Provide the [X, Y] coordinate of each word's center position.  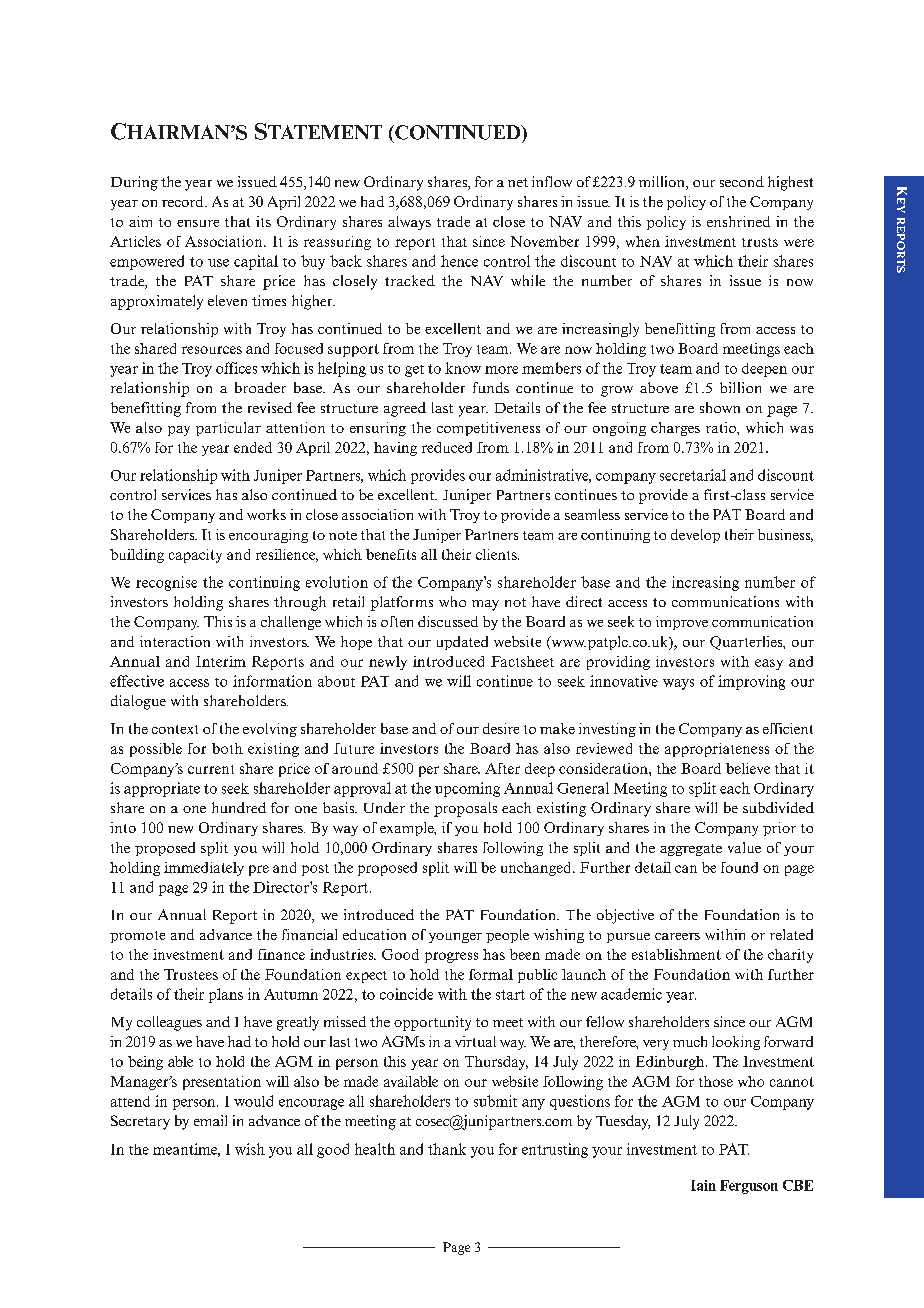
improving [751, 682]
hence [459, 261]
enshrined [738, 221]
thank [447, 1149]
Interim [221, 661]
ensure [198, 223]
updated [462, 643]
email [210, 1120]
